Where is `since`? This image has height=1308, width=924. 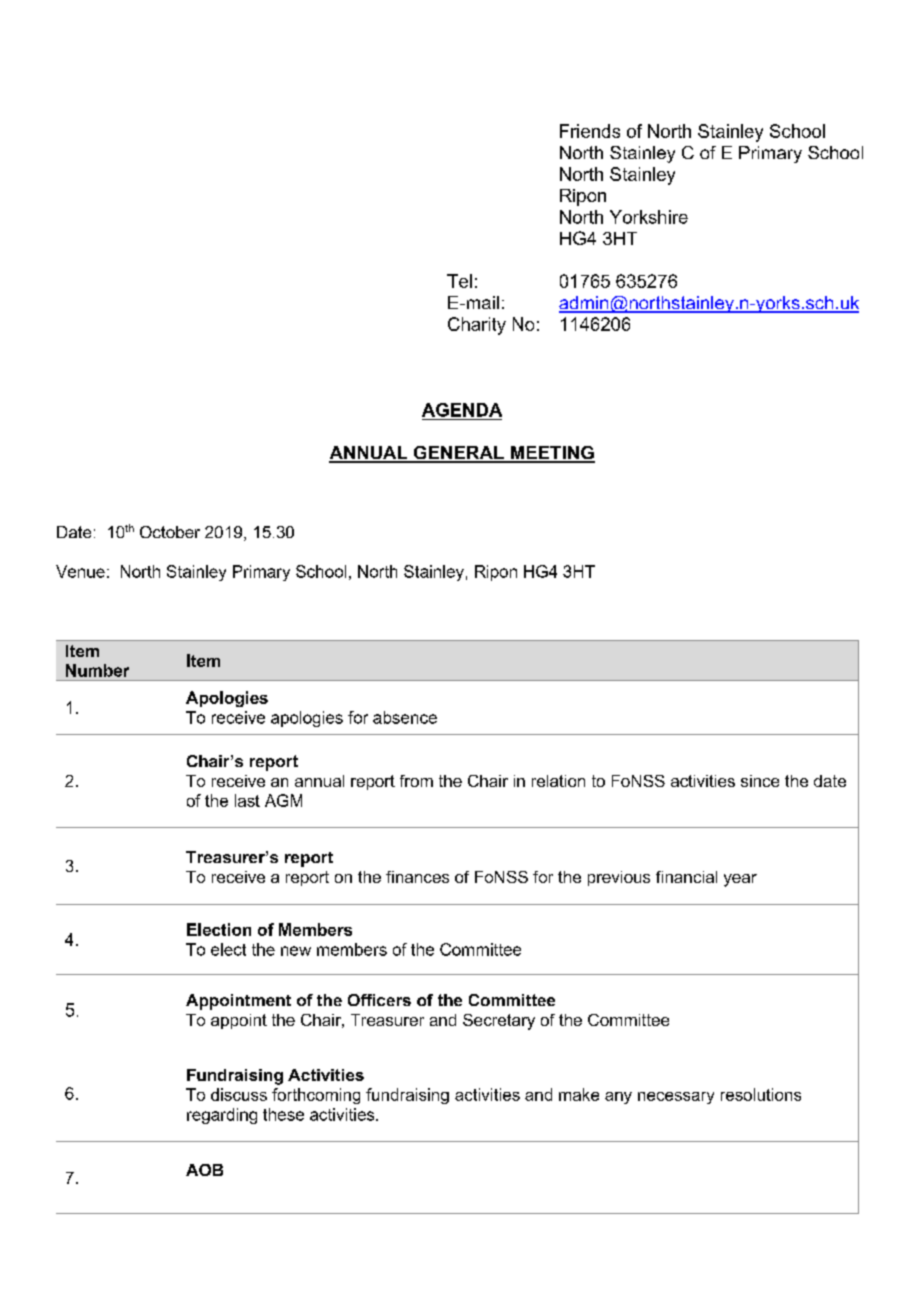
since is located at coordinates (760, 781).
